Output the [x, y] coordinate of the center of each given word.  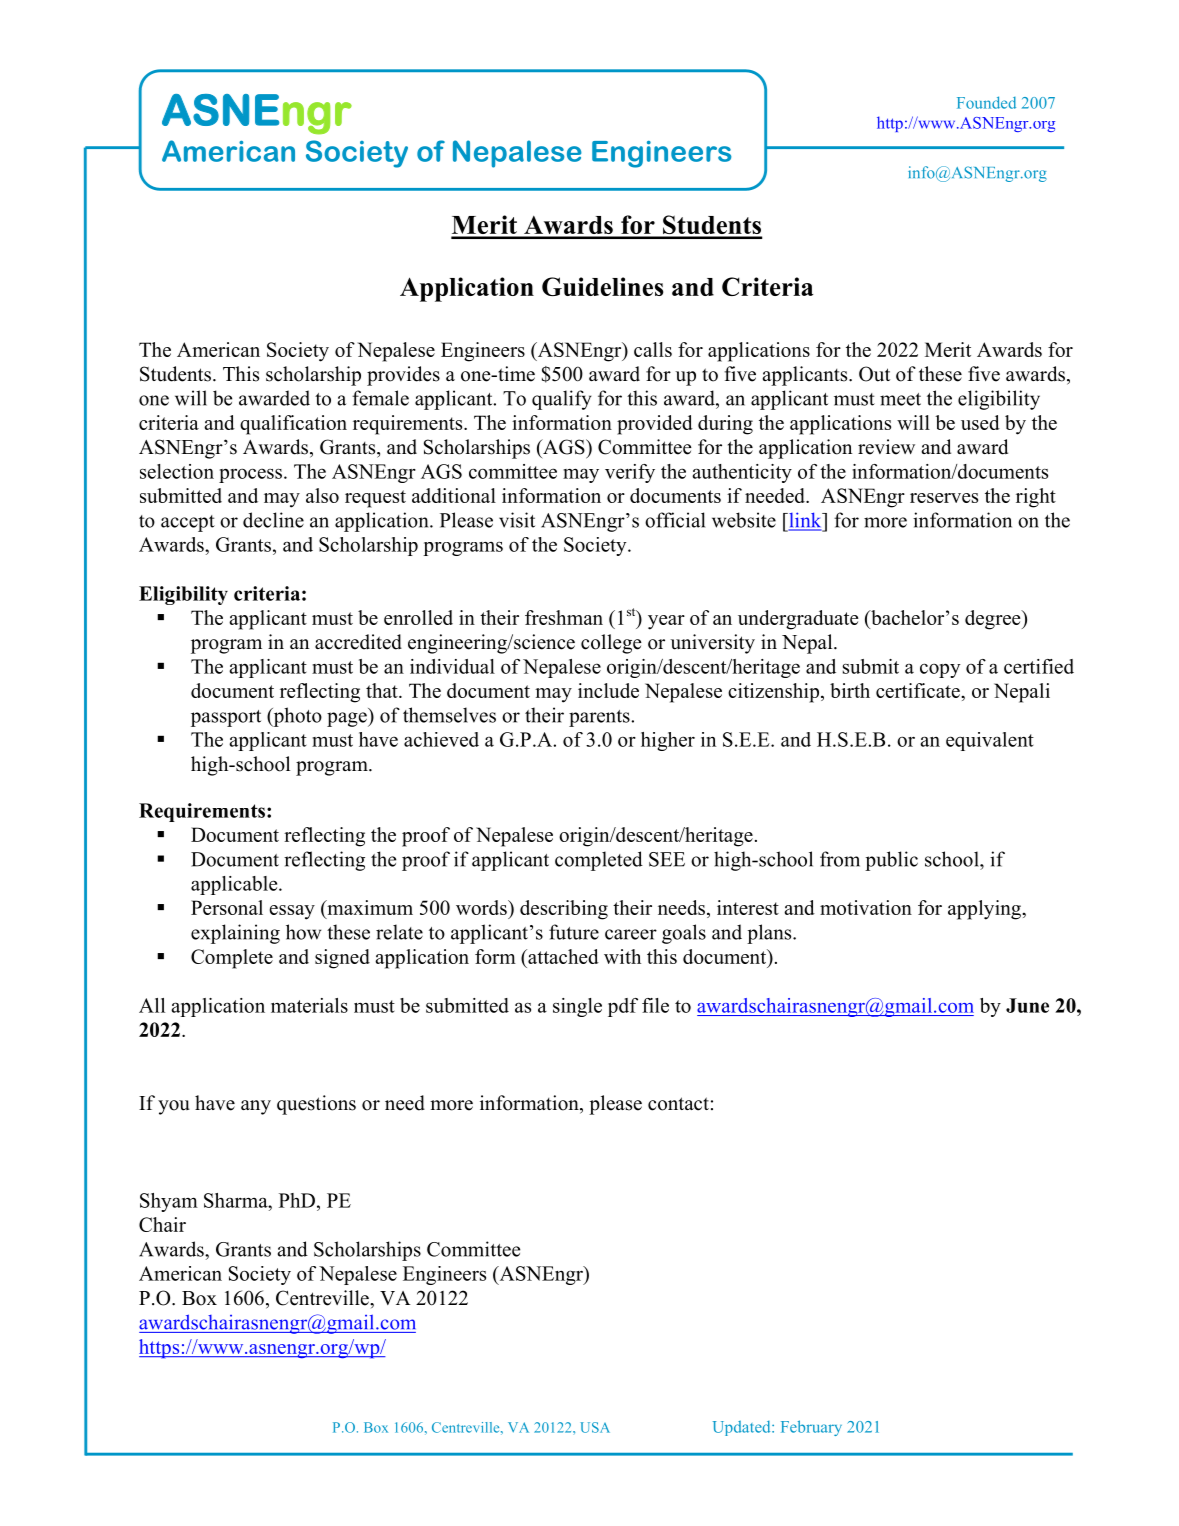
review [886, 447]
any [256, 1107]
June [1027, 1005]
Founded [986, 102]
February [811, 1428]
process [252, 475]
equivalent [990, 741]
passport [226, 718]
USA [595, 1427]
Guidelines [603, 286]
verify [630, 473]
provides [403, 376]
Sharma [237, 1200]
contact [678, 1104]
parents [600, 718]
